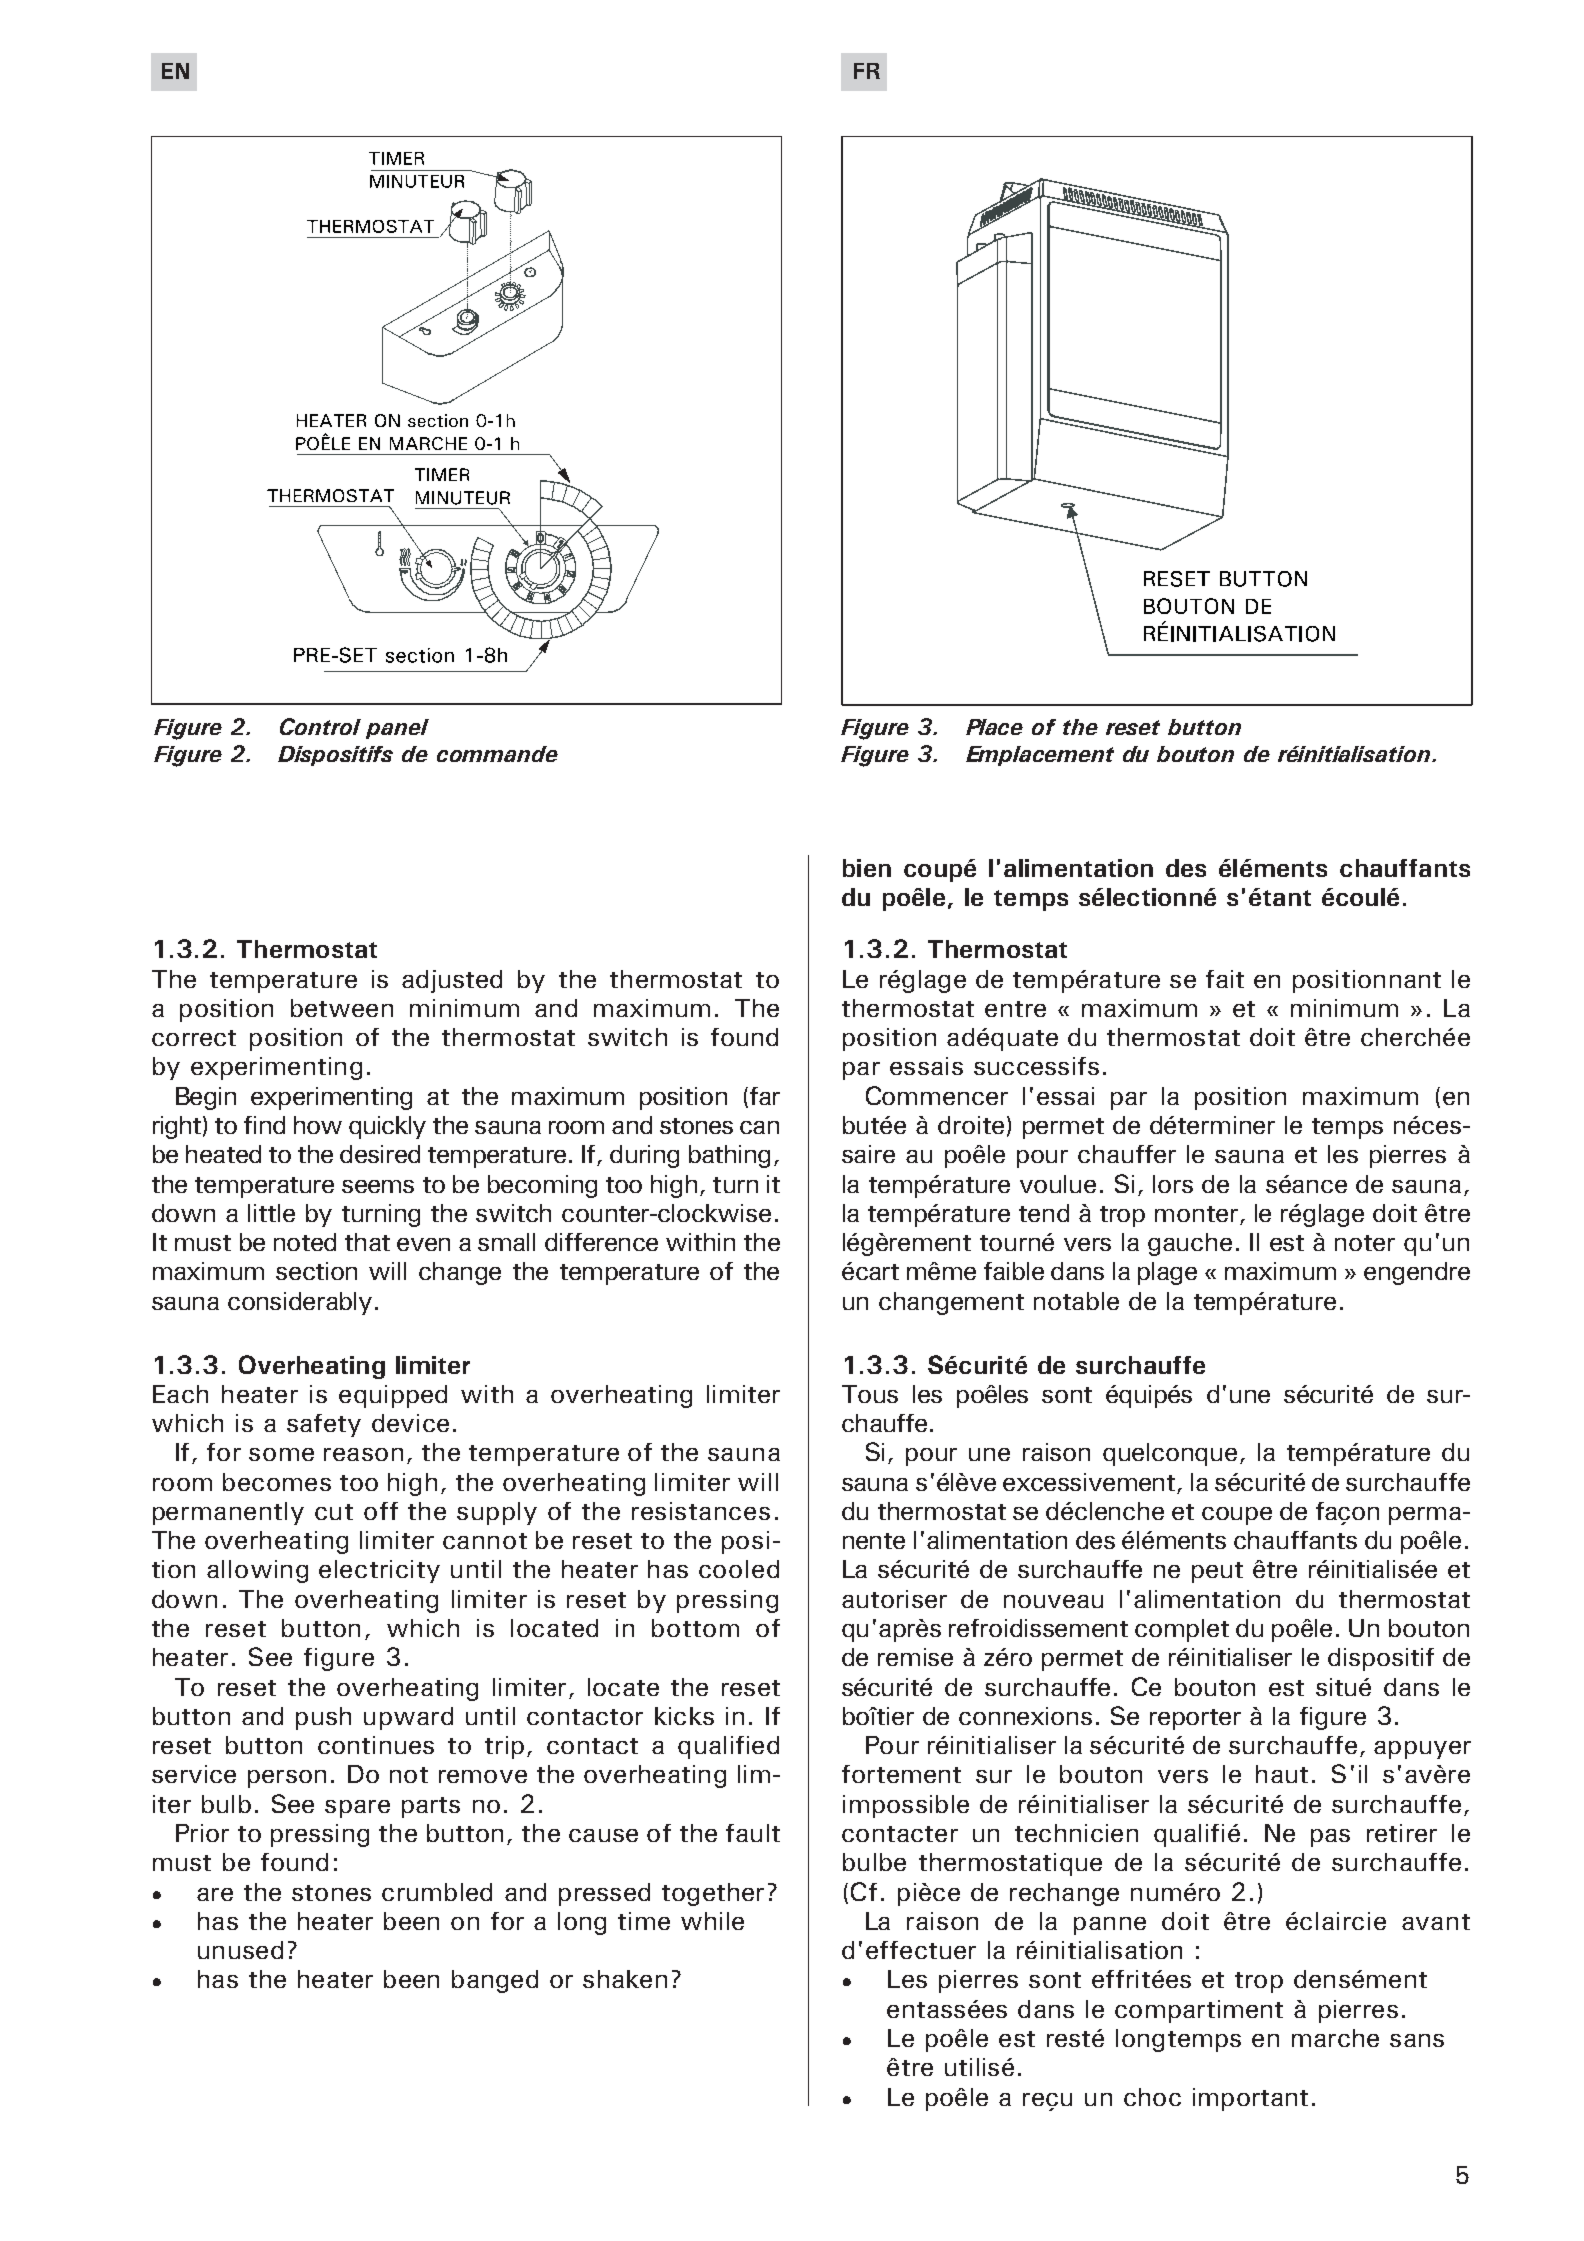 The width and height of the screenshot is (1584, 2241). I want to click on far, so click(763, 1097).
